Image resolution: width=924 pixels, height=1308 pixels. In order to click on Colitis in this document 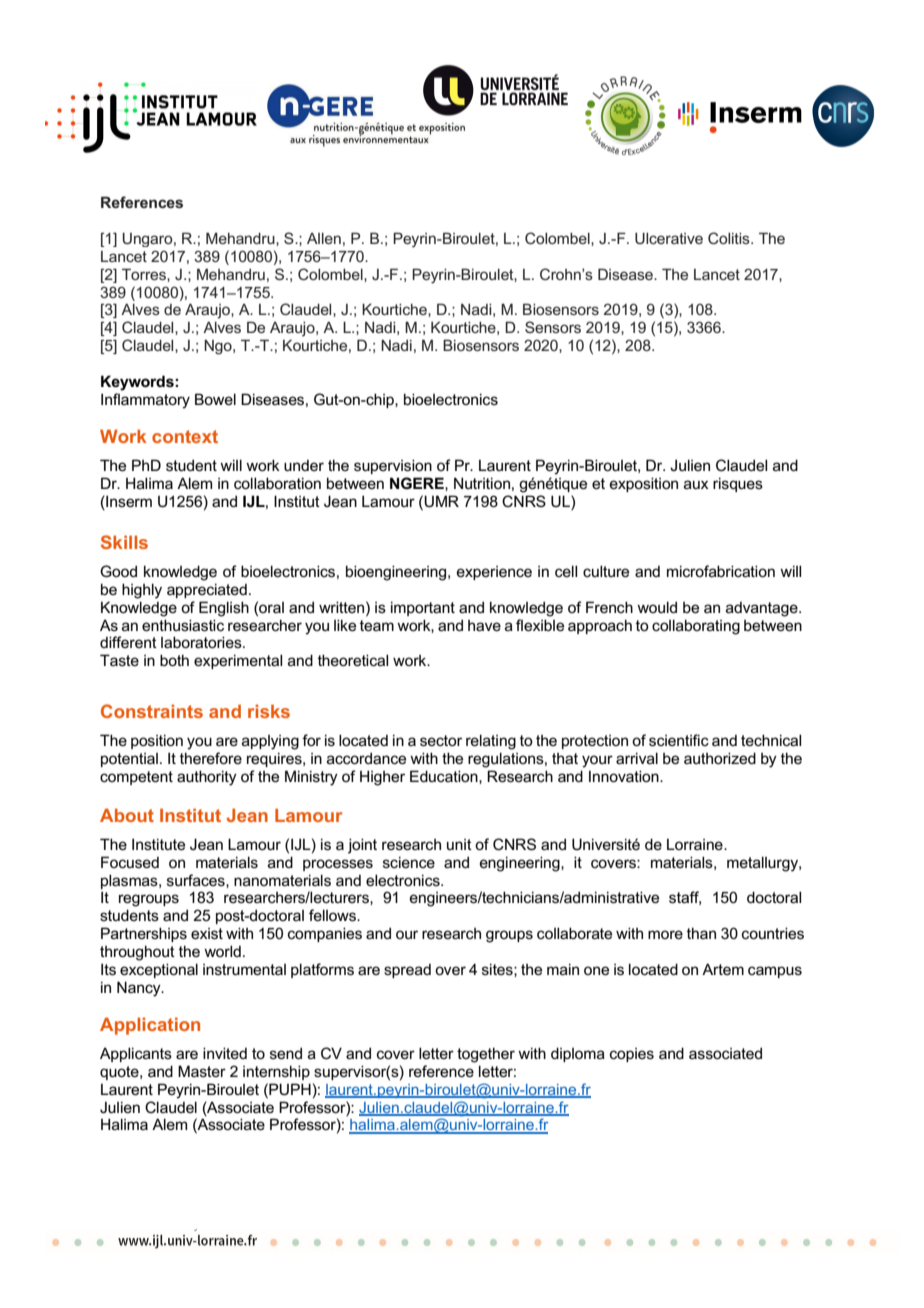, I will do `click(730, 238)`.
